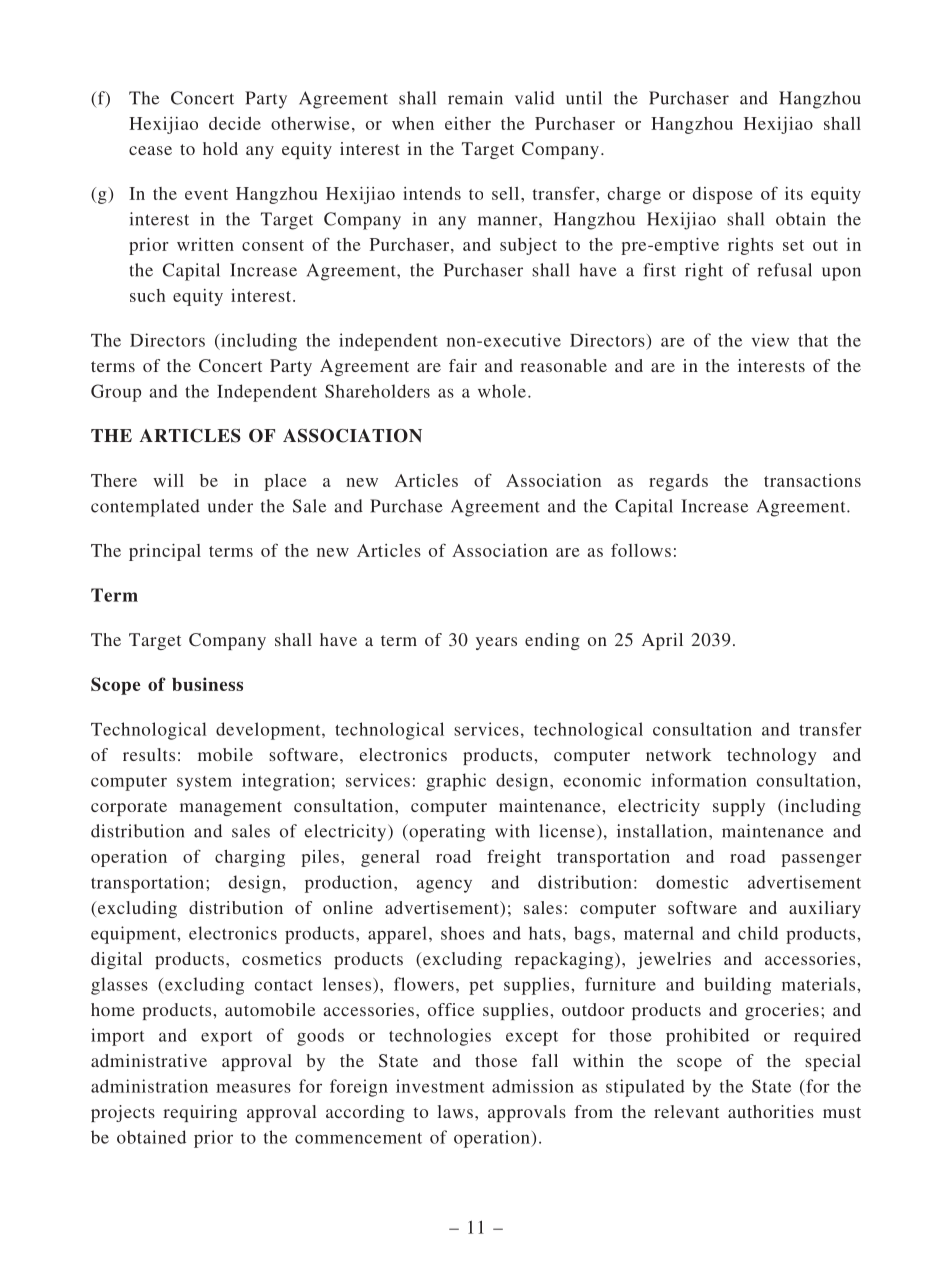 This screenshot has width=952, height=1270. Describe the element at coordinates (662, 641) in the screenshot. I see `April` at that location.
